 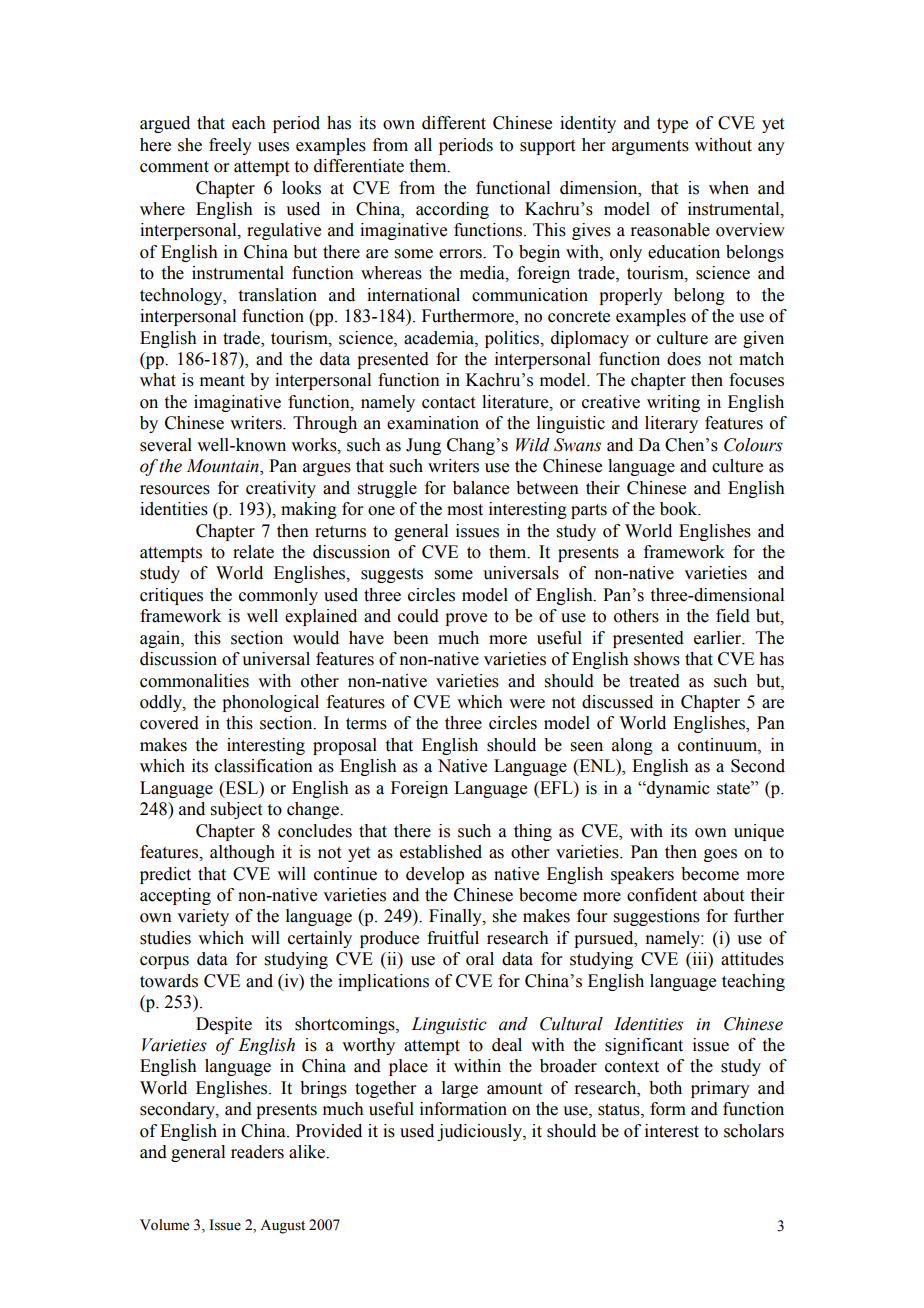 What do you see at coordinates (230, 146) in the screenshot?
I see `freely` at bounding box center [230, 146].
